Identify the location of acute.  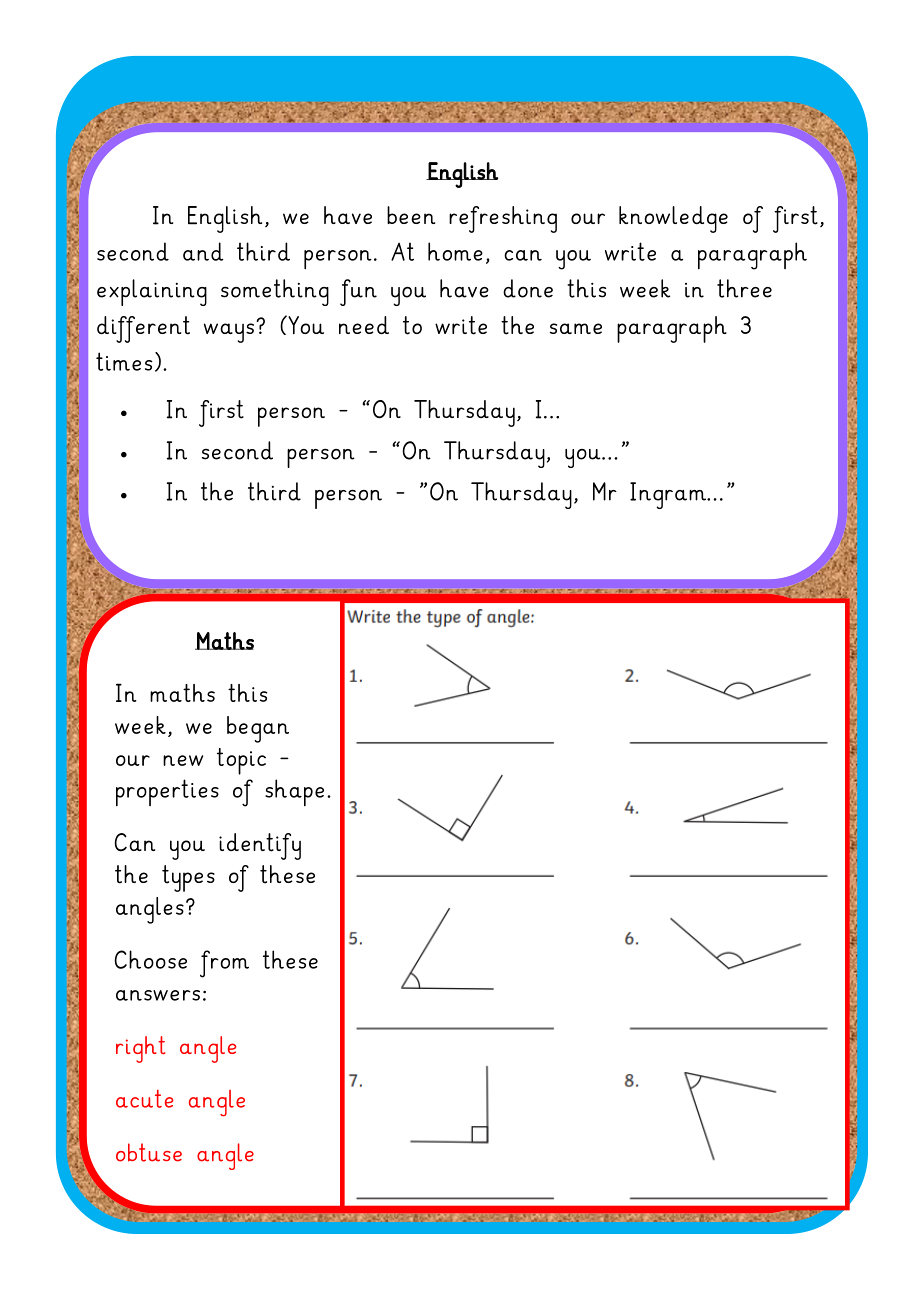
(145, 1099).
